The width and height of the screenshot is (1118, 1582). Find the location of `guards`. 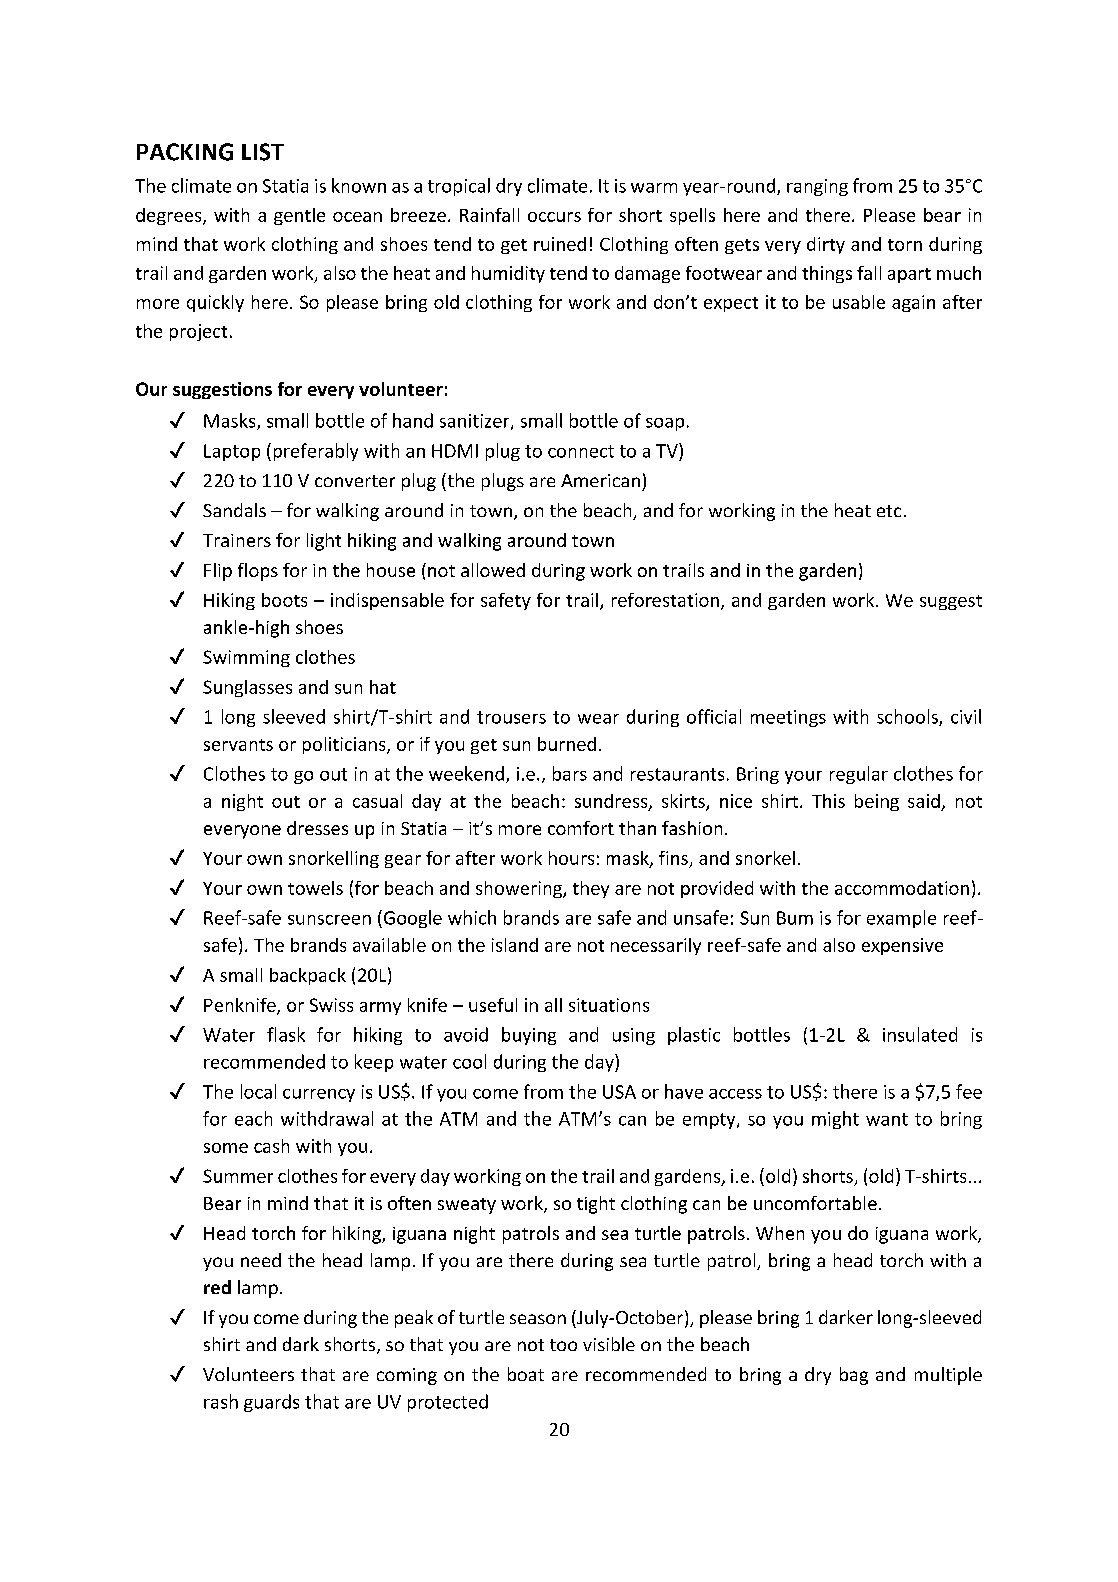

guards is located at coordinates (271, 1403).
